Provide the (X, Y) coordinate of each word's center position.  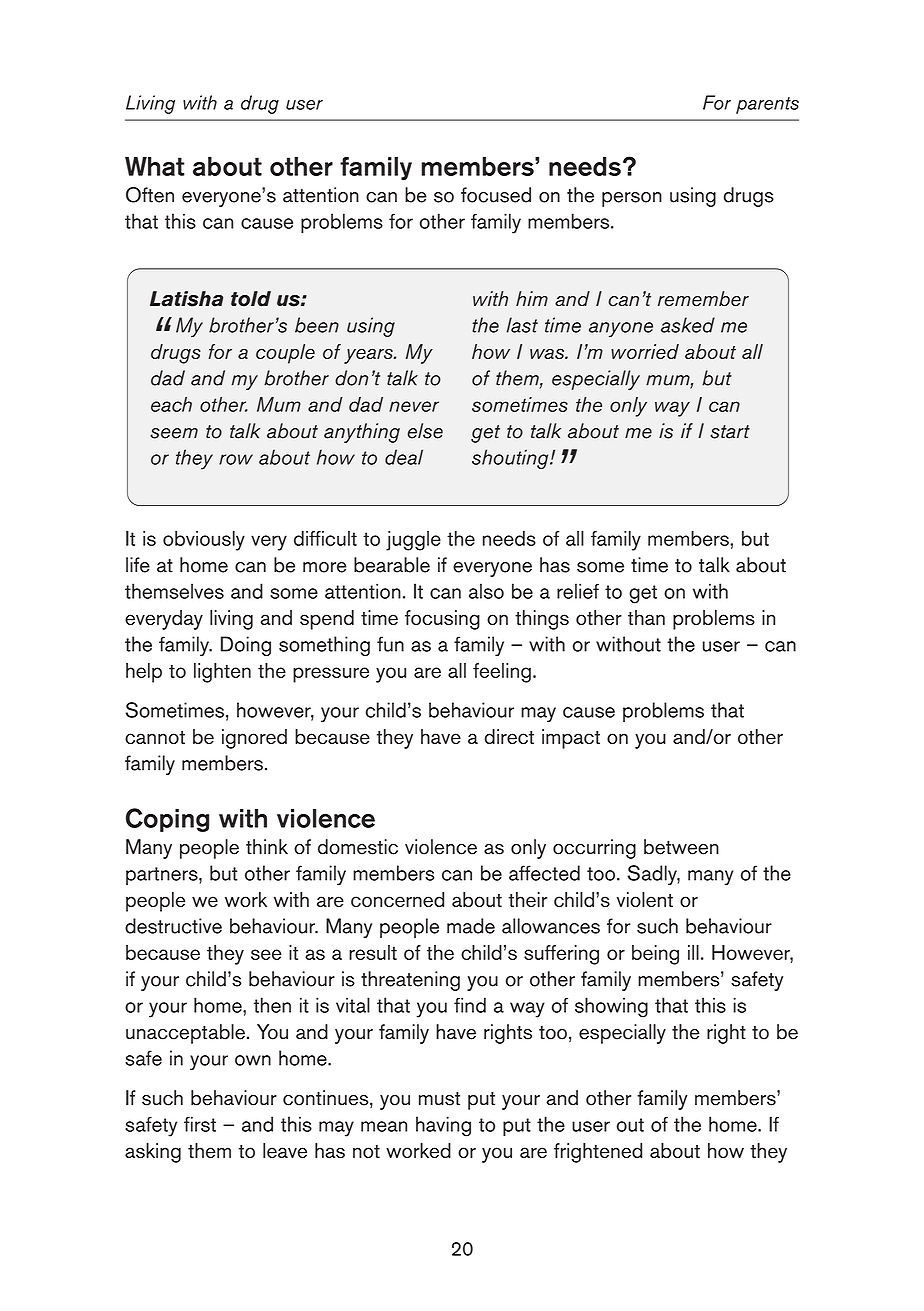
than (646, 617)
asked (688, 325)
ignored (254, 739)
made (471, 926)
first (200, 1124)
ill (693, 952)
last (522, 325)
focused (496, 195)
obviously (204, 541)
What (155, 166)
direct (509, 736)
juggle (413, 541)
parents (767, 105)
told (251, 299)
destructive (173, 926)
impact (571, 739)
